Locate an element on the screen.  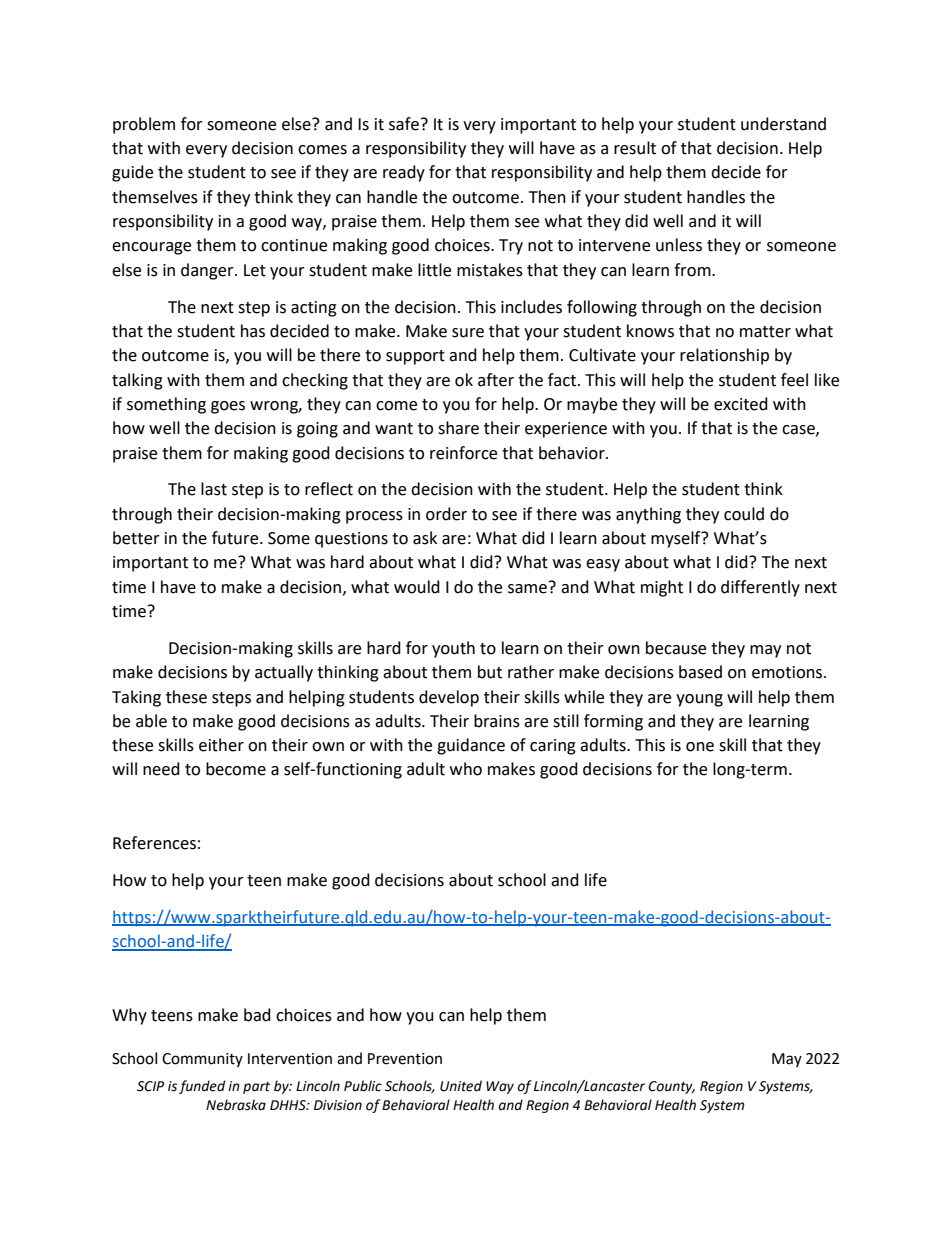
problem is located at coordinates (144, 125).
